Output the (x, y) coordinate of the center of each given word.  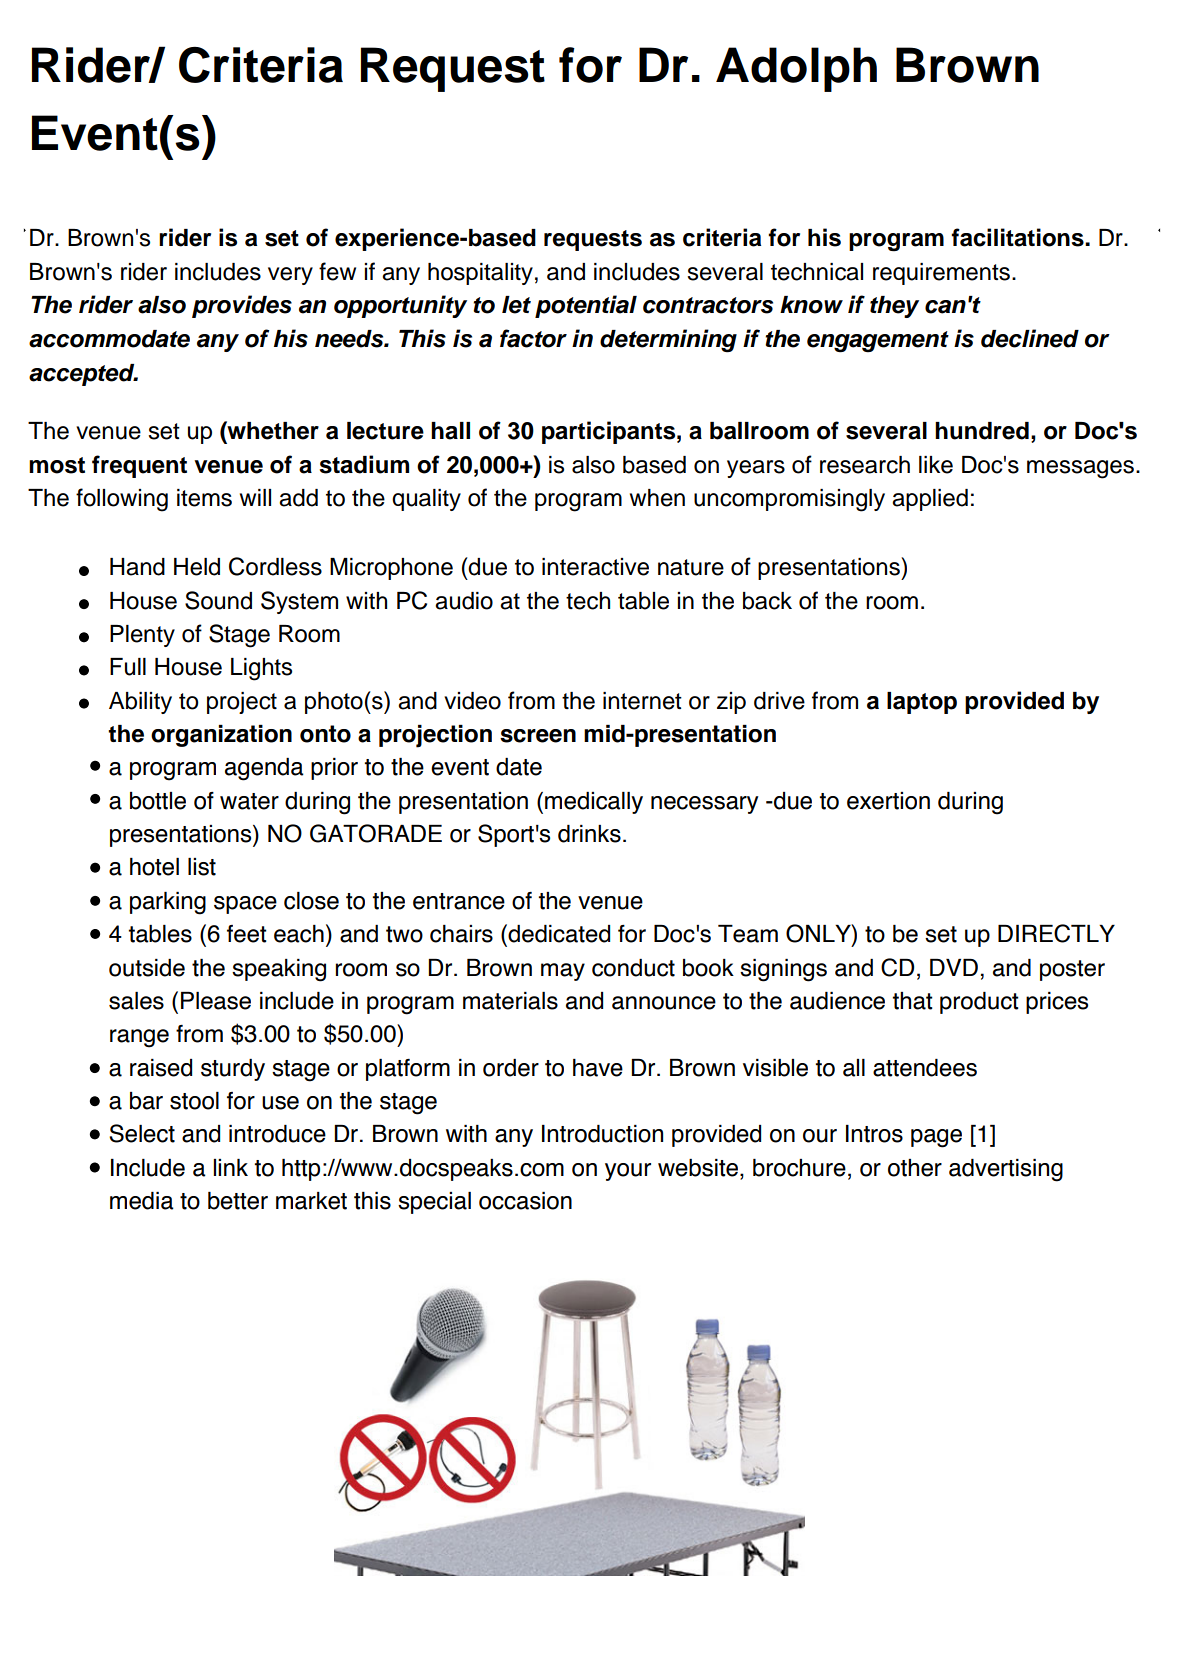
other (915, 1168)
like (936, 465)
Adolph (796, 69)
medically (594, 803)
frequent (139, 466)
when (657, 498)
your (628, 1172)
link (231, 1167)
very (290, 276)
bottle (158, 801)
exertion (888, 801)
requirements (941, 274)
